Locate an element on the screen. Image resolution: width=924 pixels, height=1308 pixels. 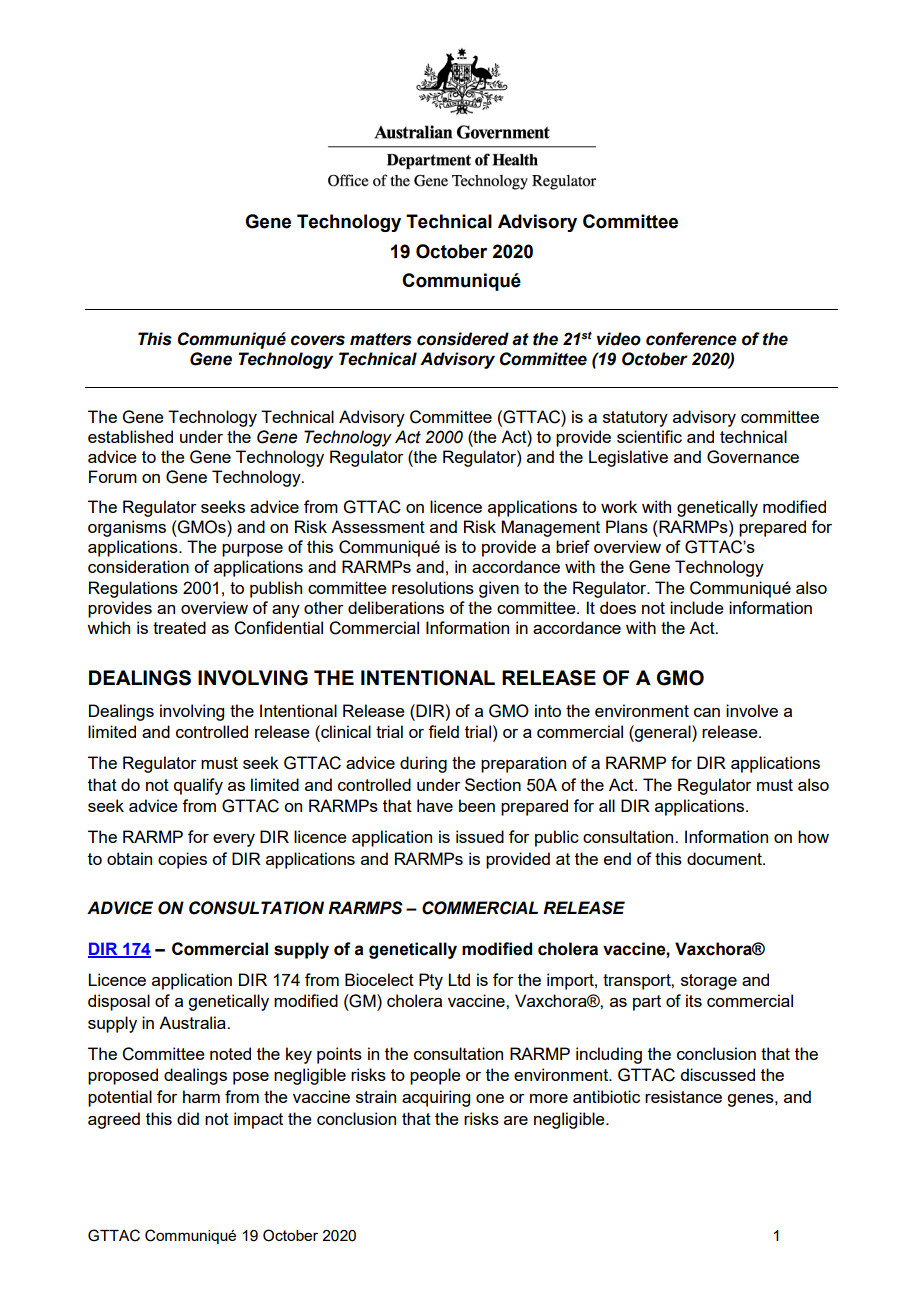
Ltd is located at coordinates (459, 979).
